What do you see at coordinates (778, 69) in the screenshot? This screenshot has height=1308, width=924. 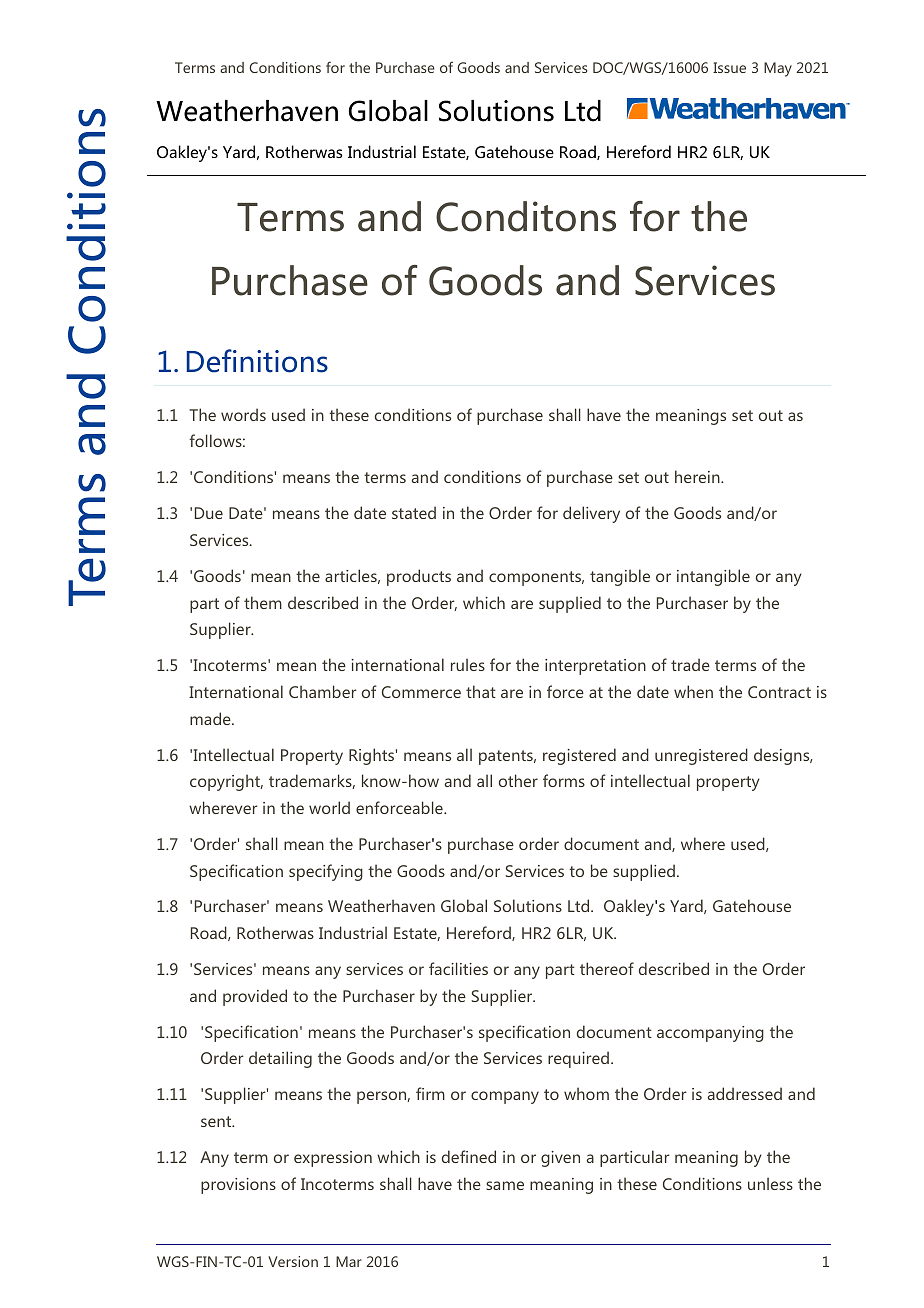 I see `May` at bounding box center [778, 69].
